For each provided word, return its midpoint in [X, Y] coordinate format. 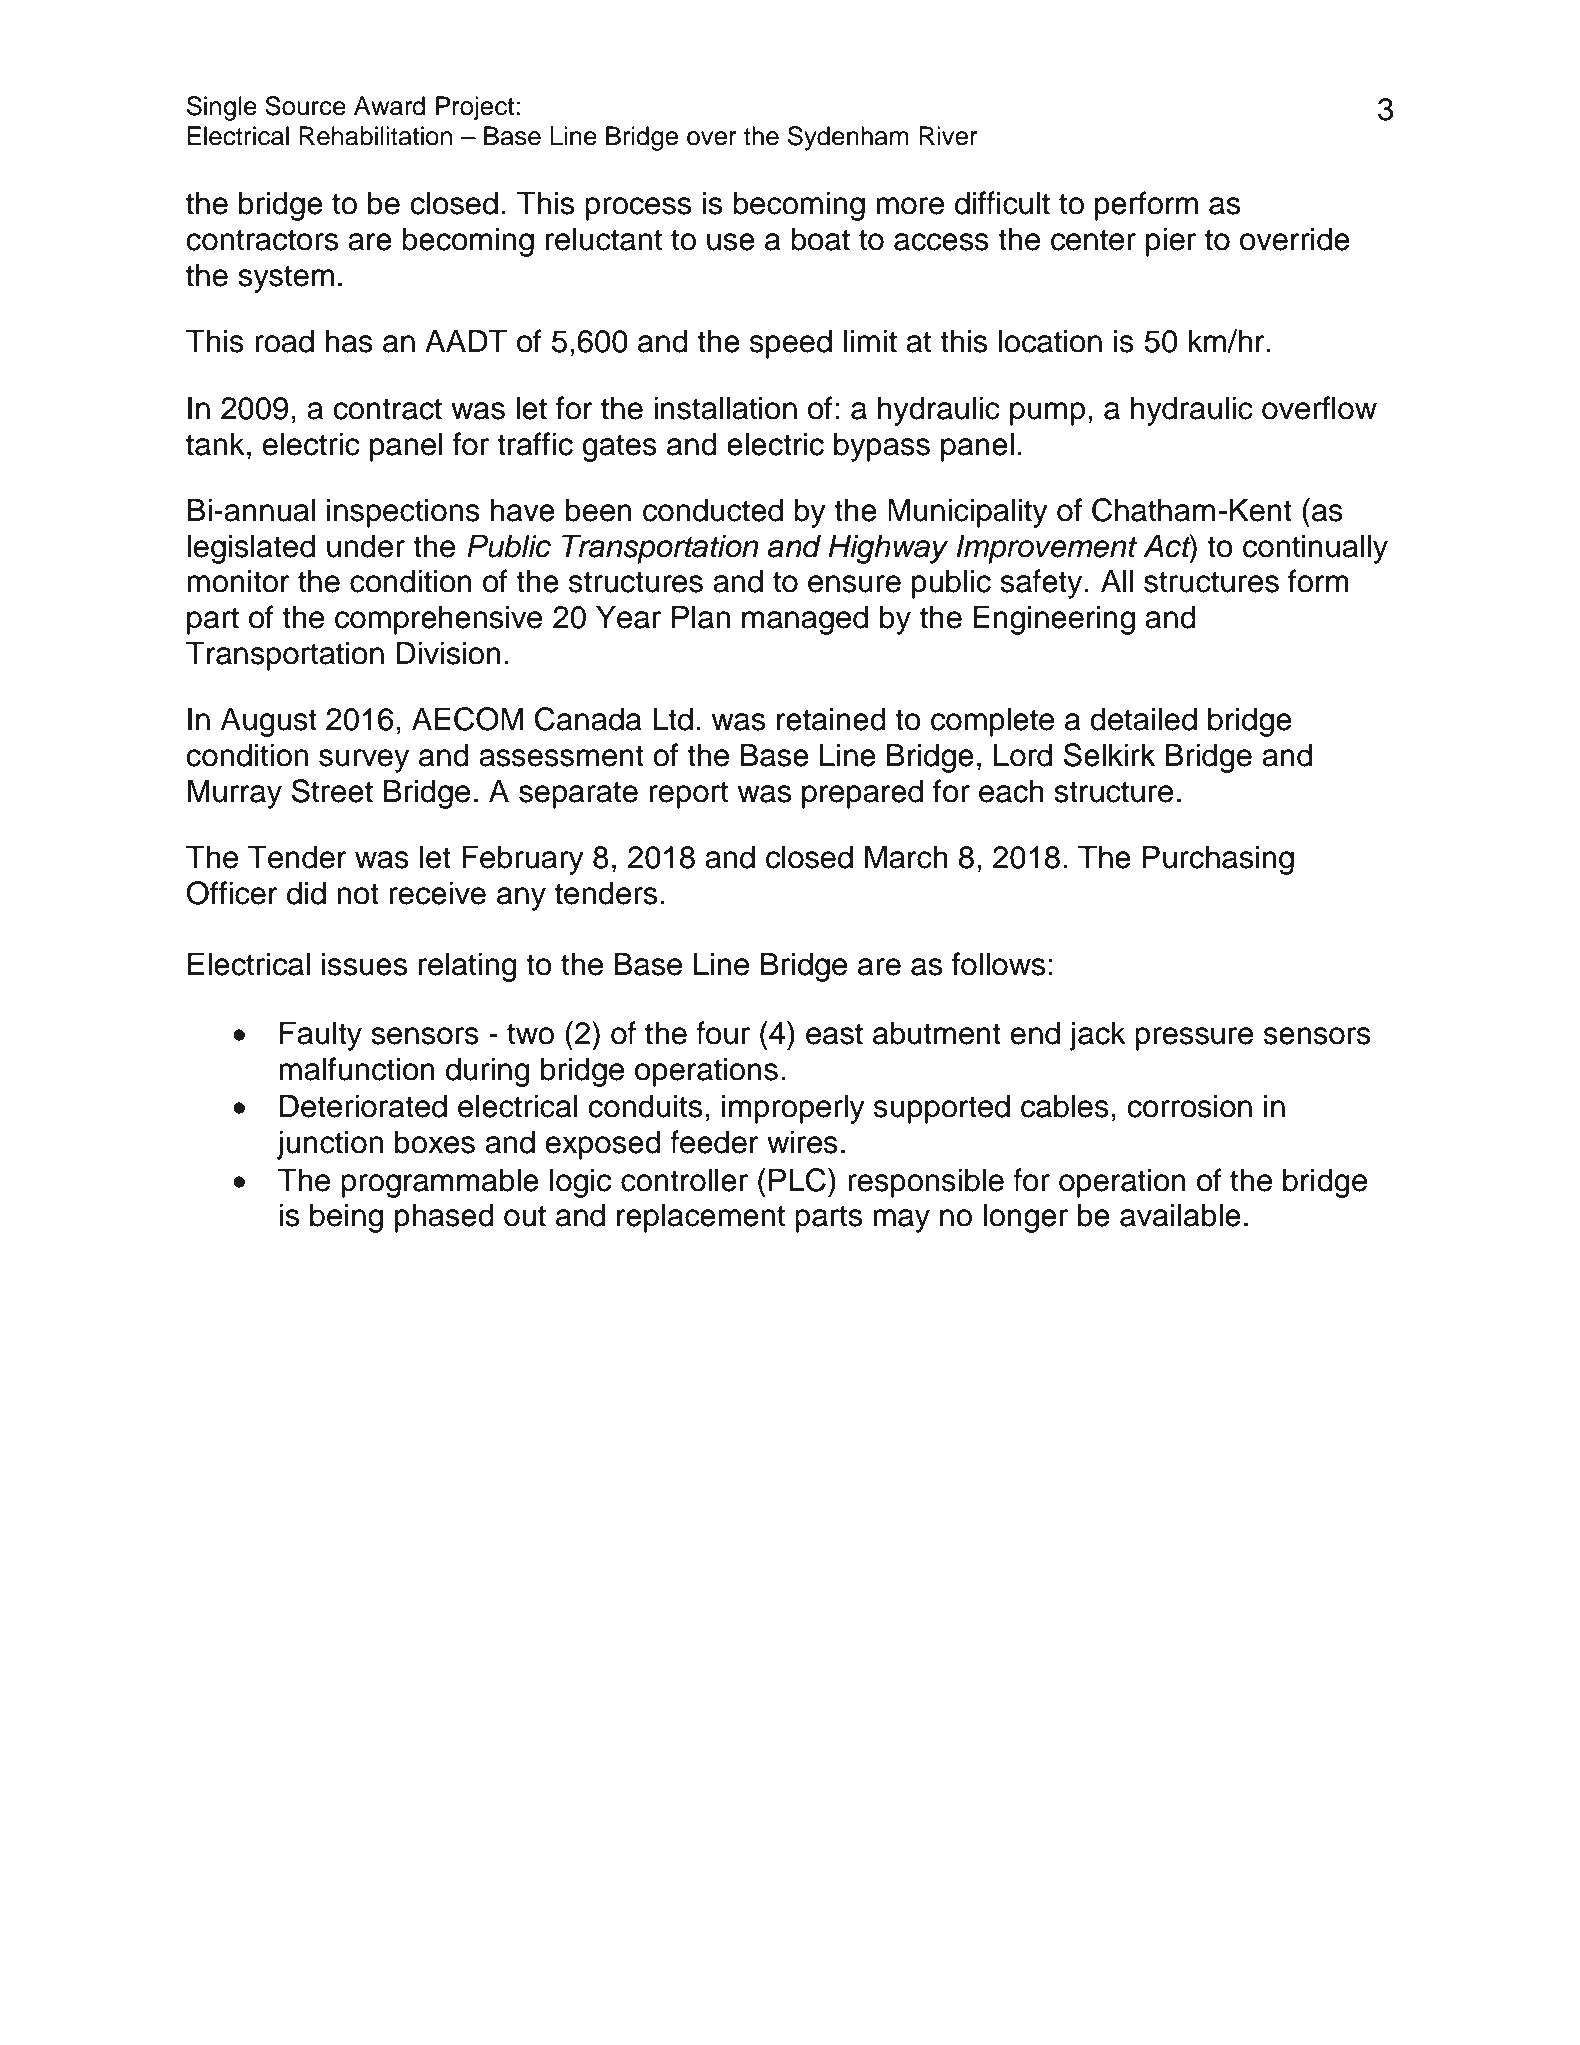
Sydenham [848, 138]
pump [1047, 414]
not [358, 894]
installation [725, 408]
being [346, 1218]
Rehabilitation [375, 136]
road [284, 341]
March [906, 857]
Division [448, 653]
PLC [797, 1180]
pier [1171, 242]
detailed [1143, 719]
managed [805, 620]
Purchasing [1218, 860]
